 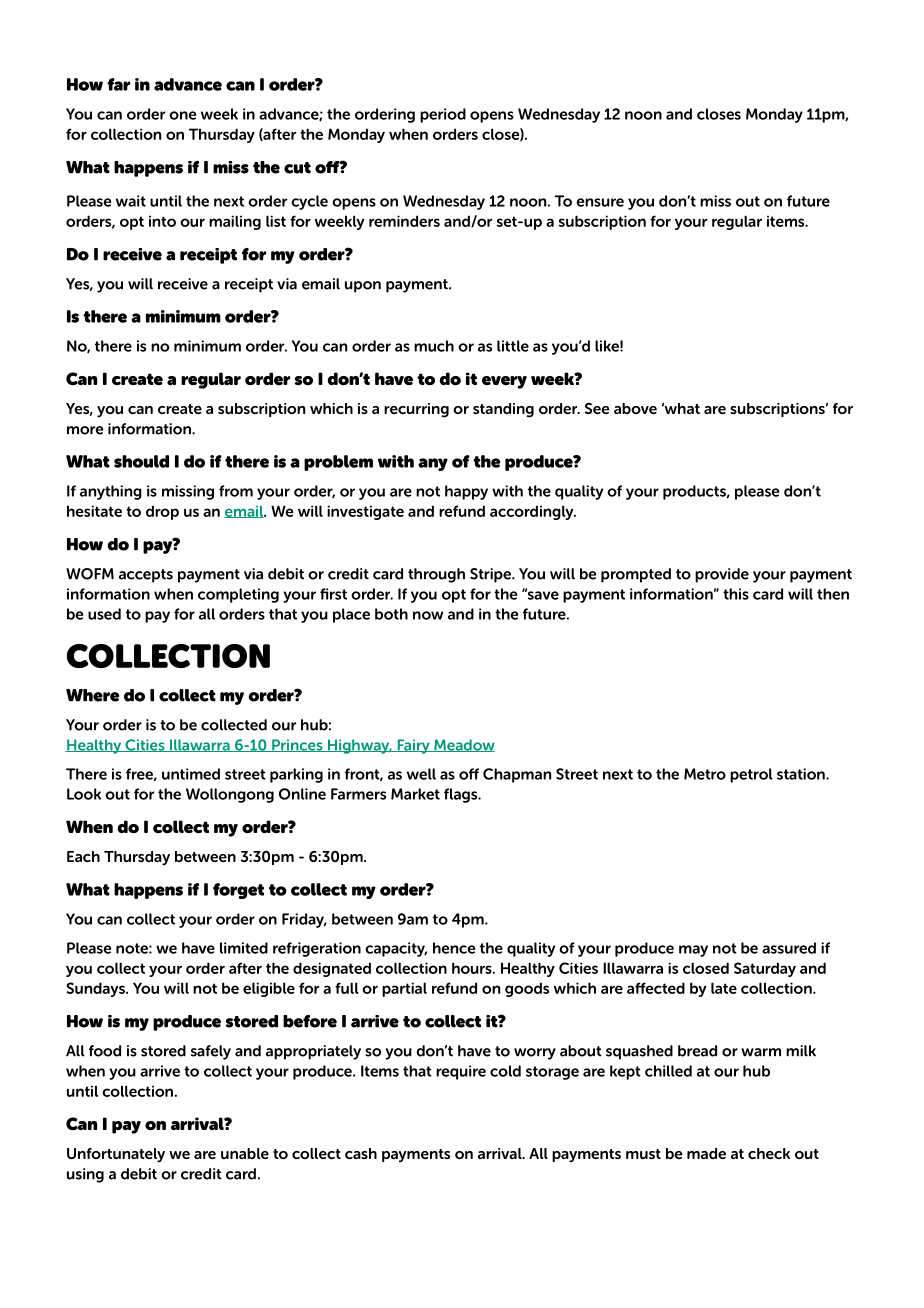 I want to click on cash, so click(x=361, y=1153).
